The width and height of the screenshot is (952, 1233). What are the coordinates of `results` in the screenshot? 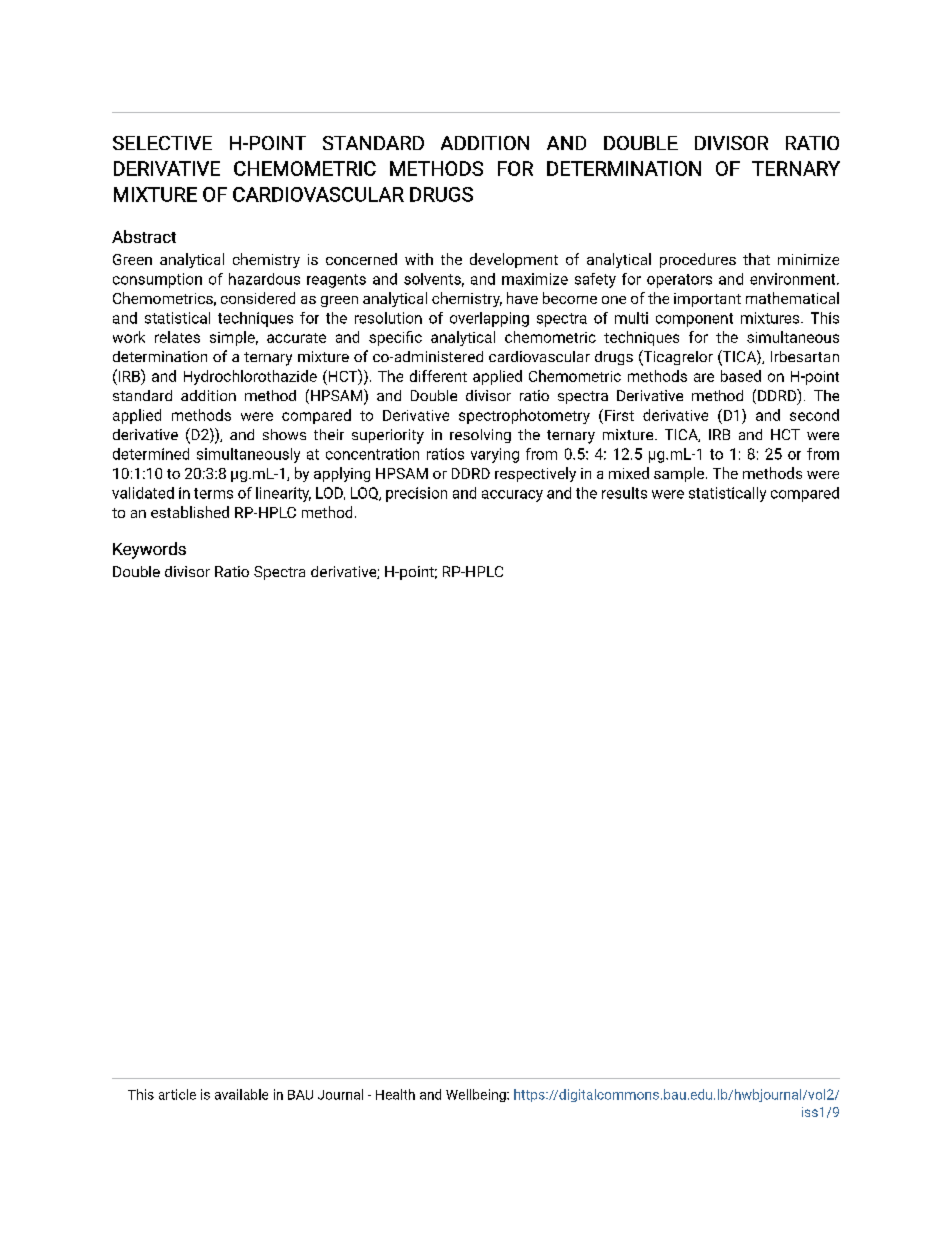 It's located at (624, 493).
